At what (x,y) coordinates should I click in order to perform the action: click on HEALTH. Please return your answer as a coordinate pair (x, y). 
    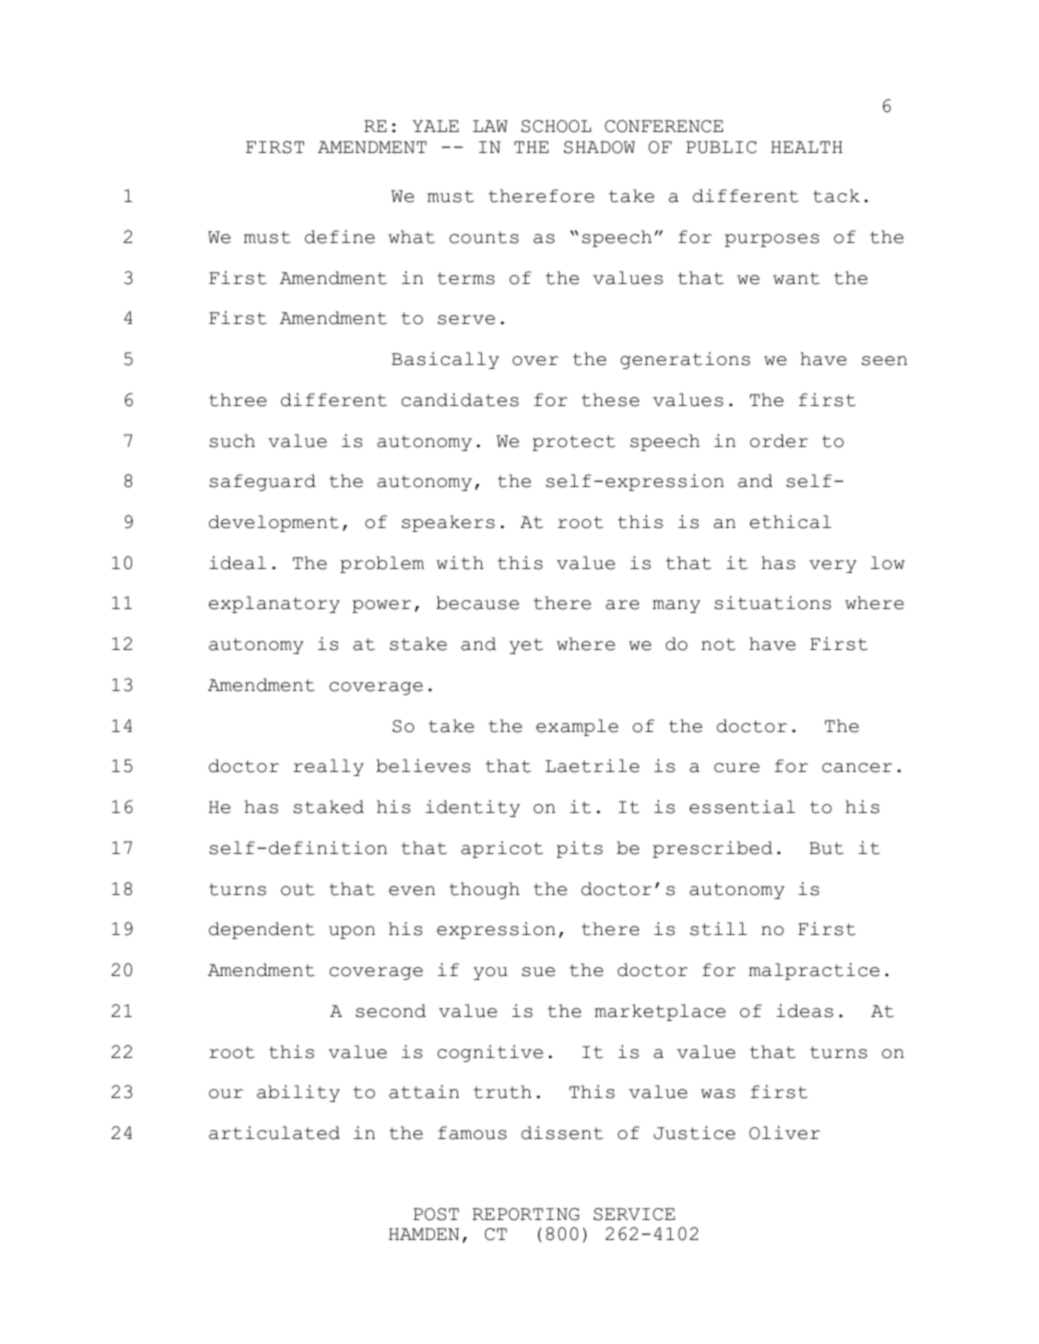
    Looking at the image, I should click on (807, 147).
